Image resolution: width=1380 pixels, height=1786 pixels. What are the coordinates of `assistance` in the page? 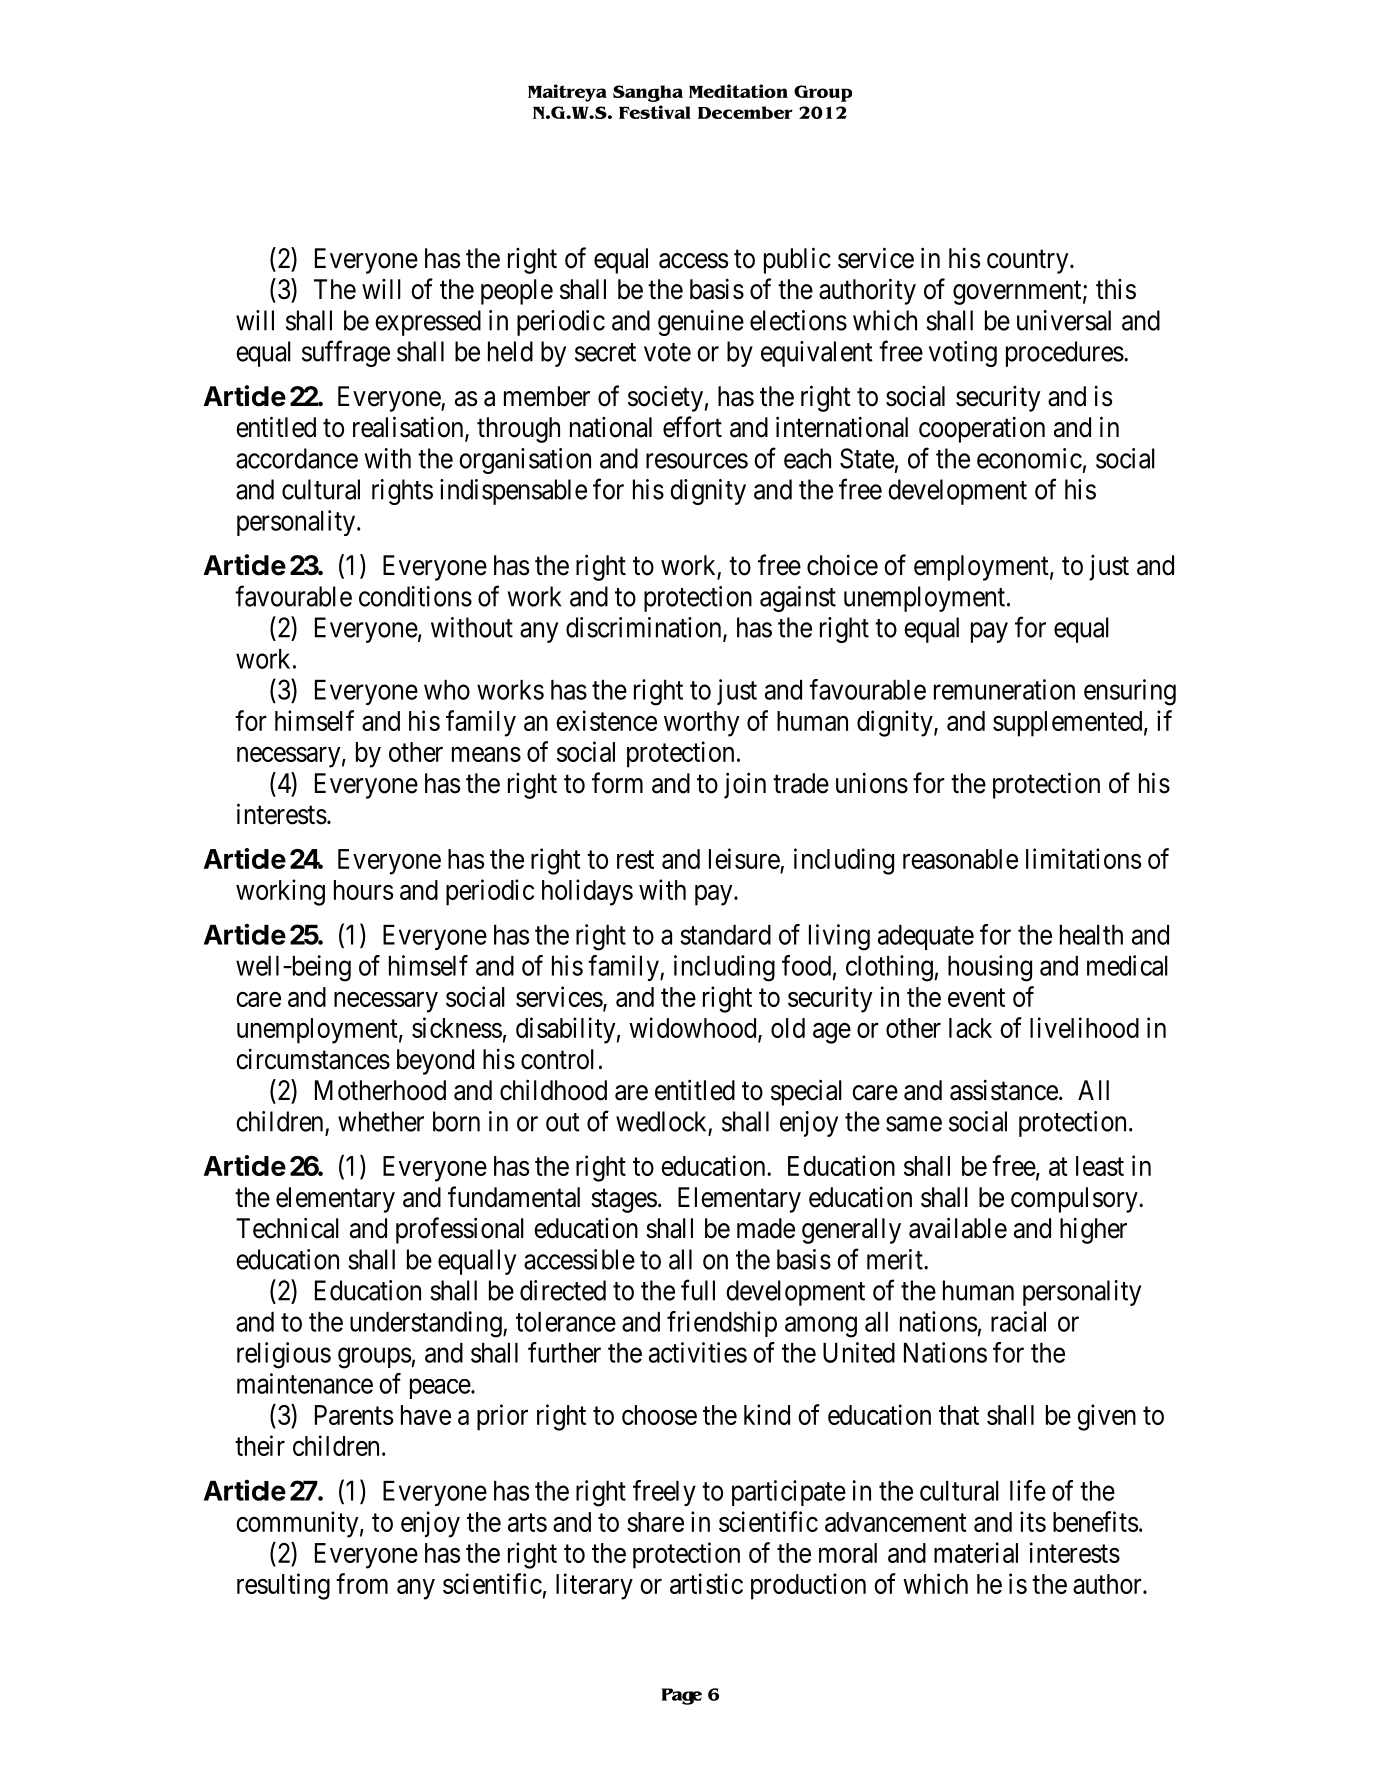 It's located at (1004, 1090).
